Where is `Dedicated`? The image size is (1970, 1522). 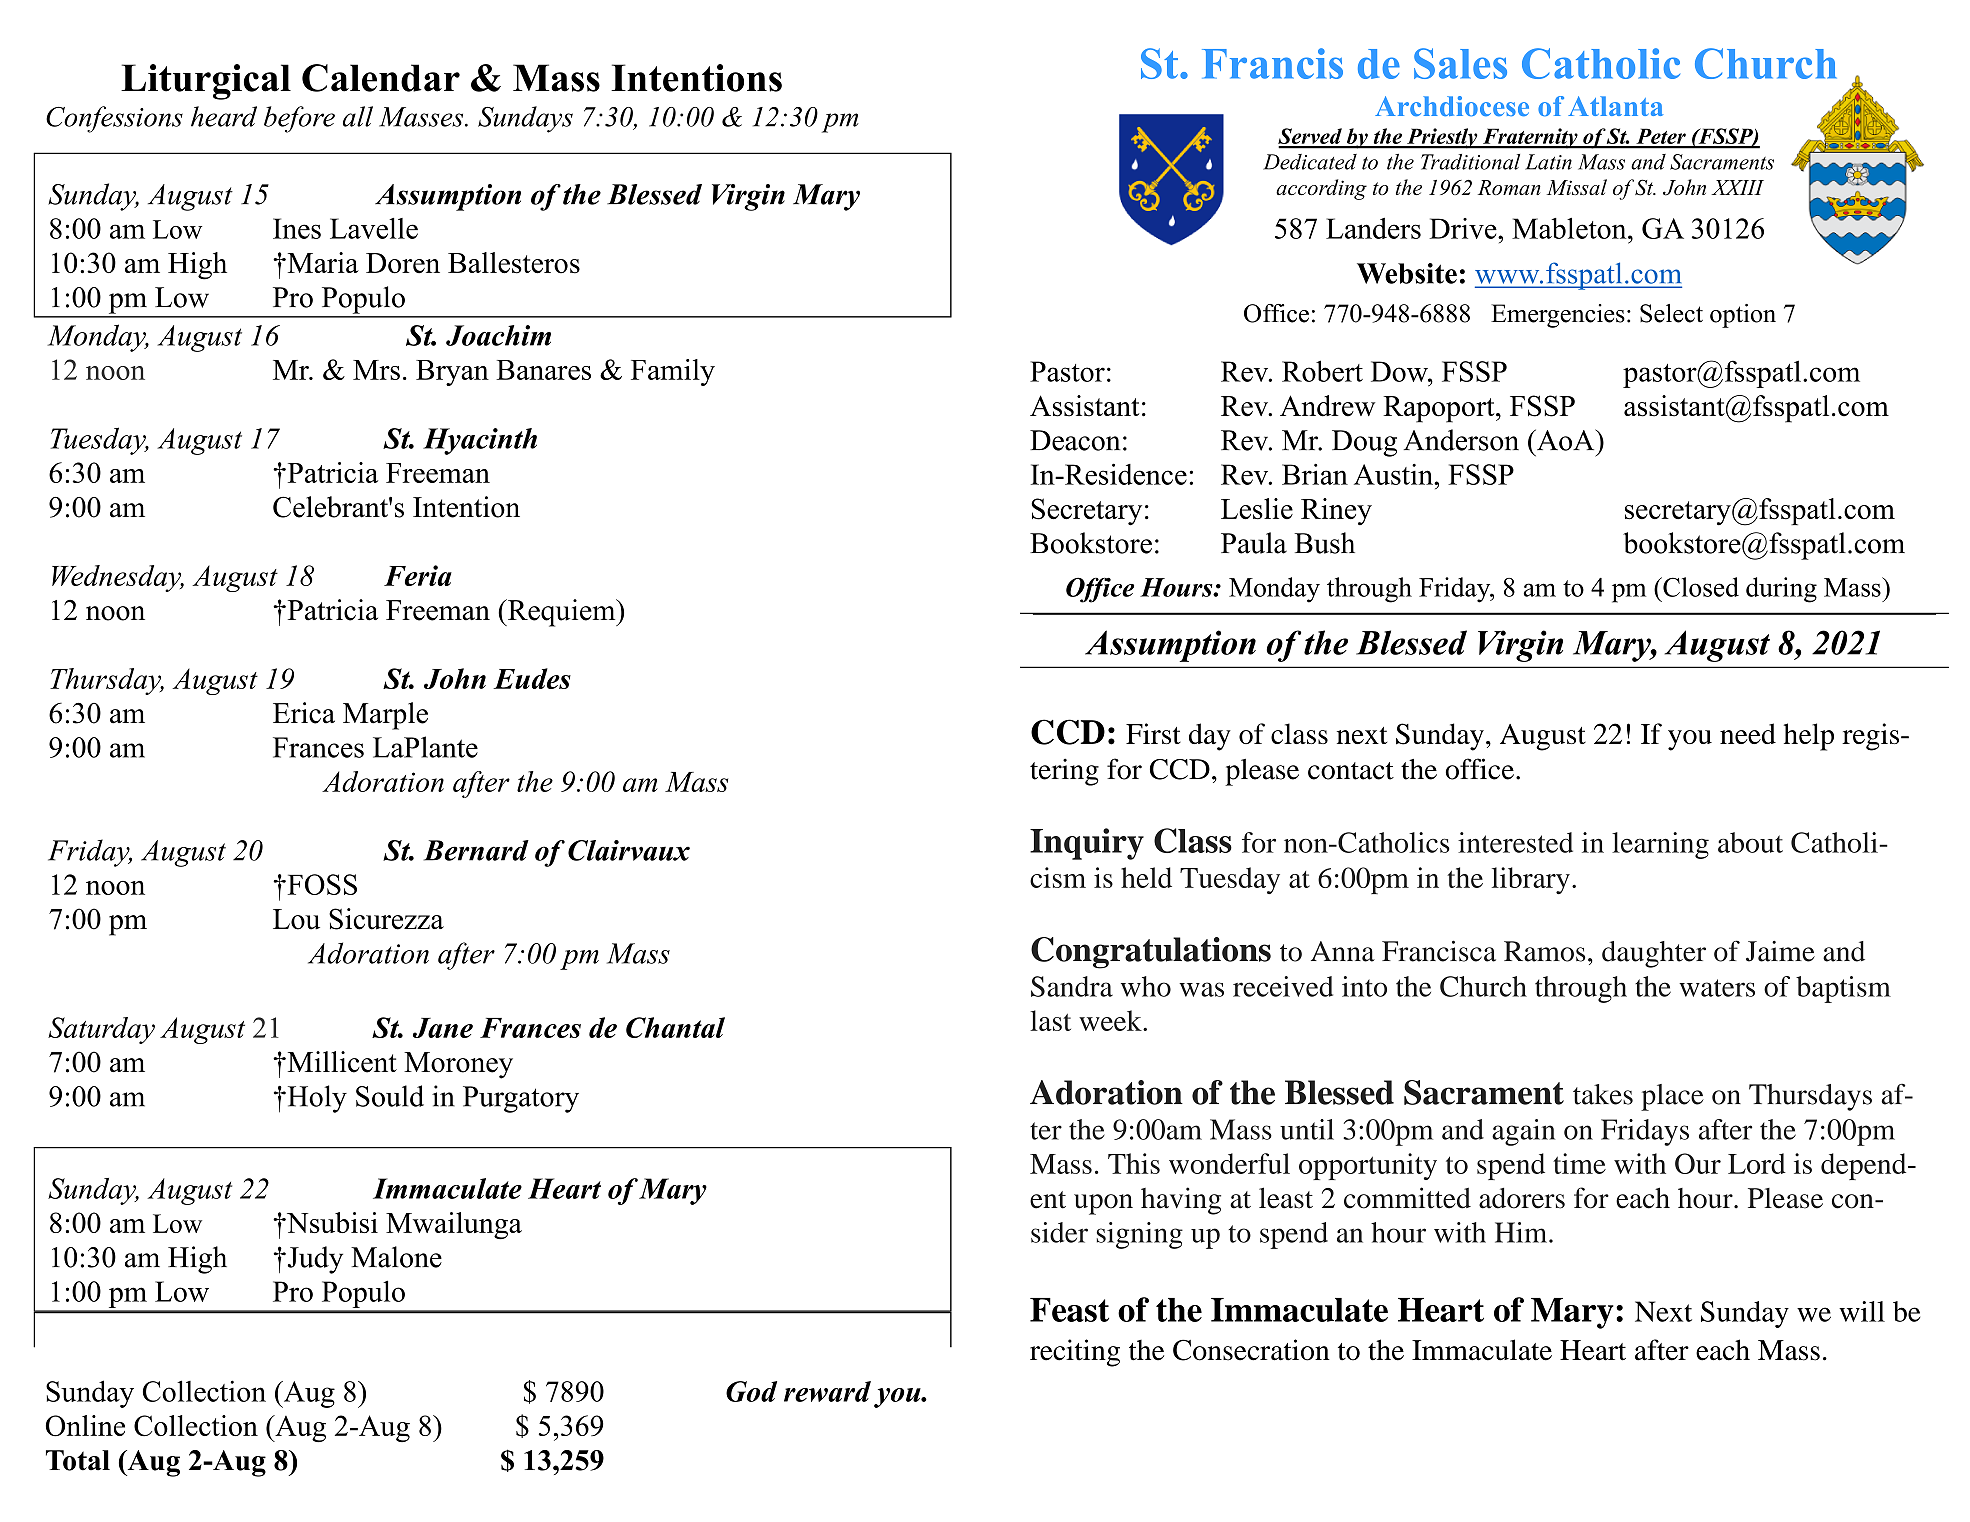 Dedicated is located at coordinates (1310, 162).
